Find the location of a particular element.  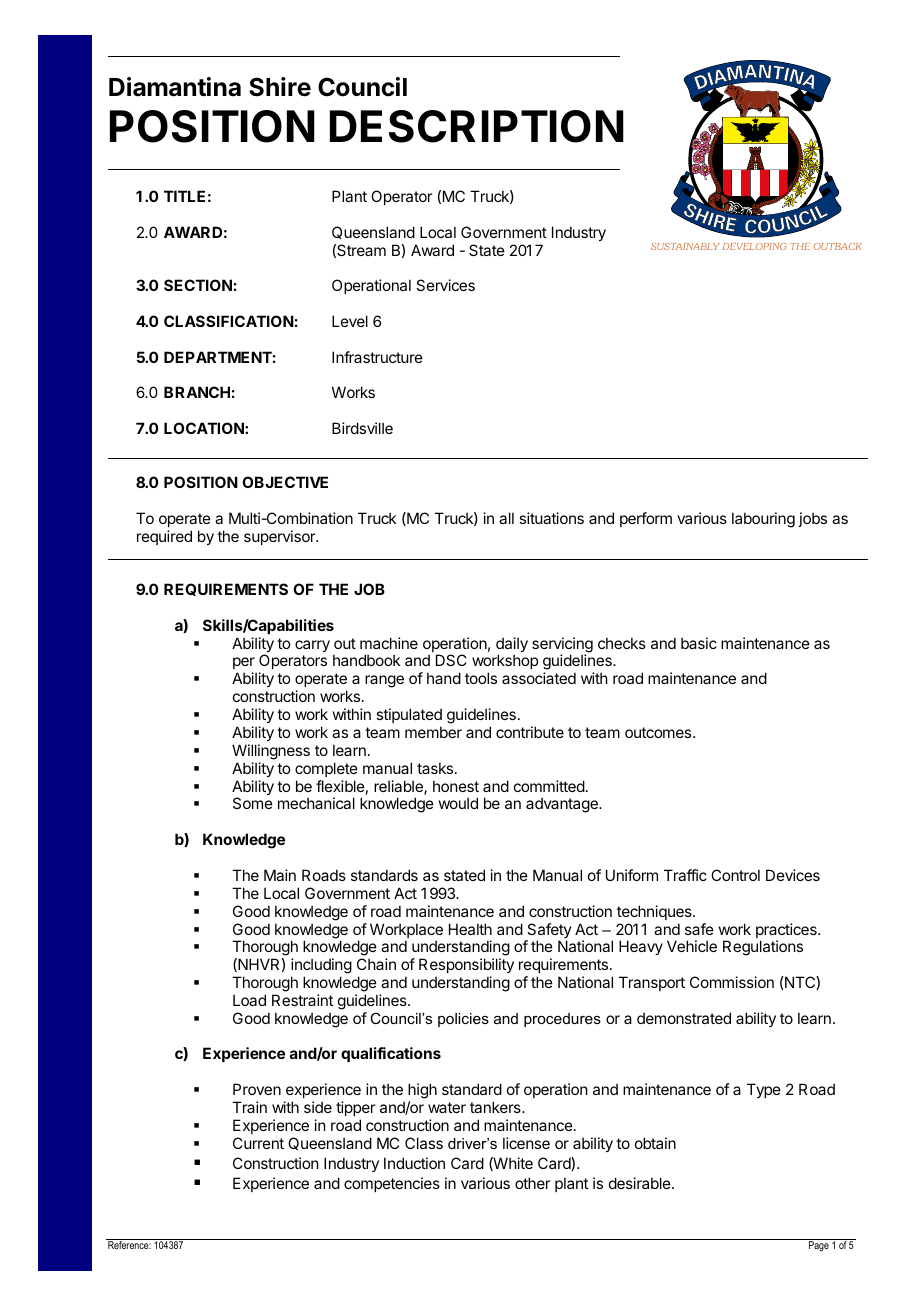

Health is located at coordinates (470, 929).
